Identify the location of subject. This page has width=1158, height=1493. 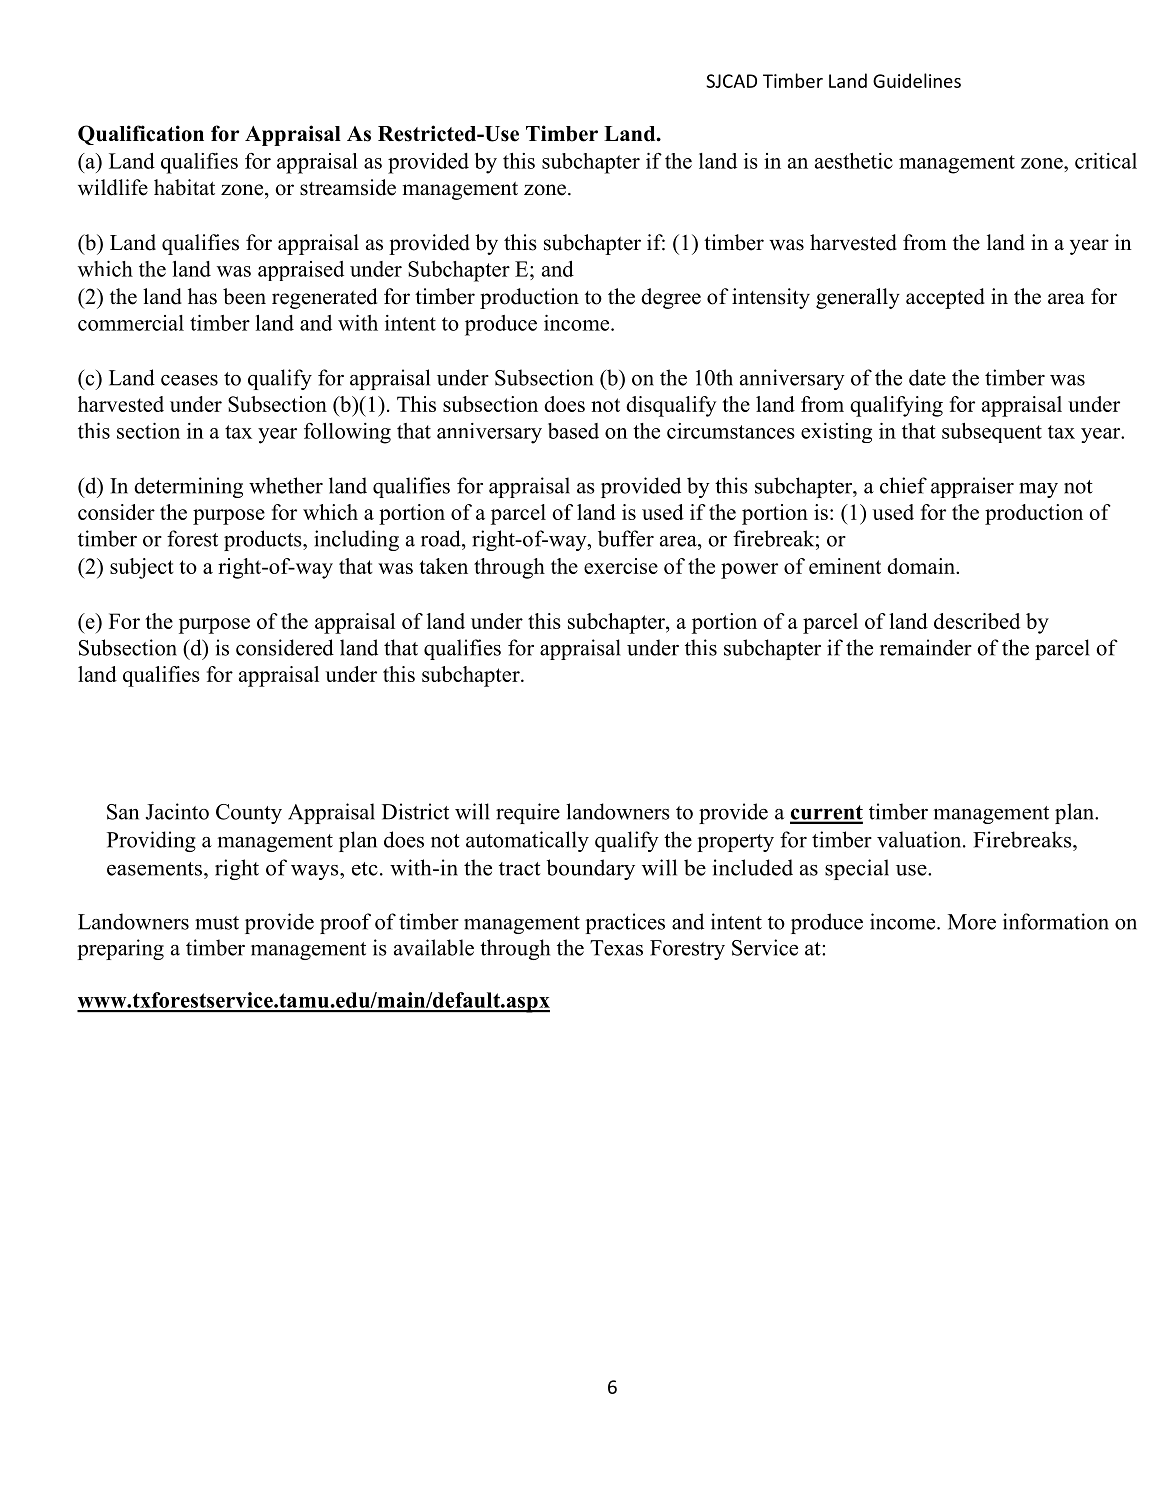
(142, 568).
